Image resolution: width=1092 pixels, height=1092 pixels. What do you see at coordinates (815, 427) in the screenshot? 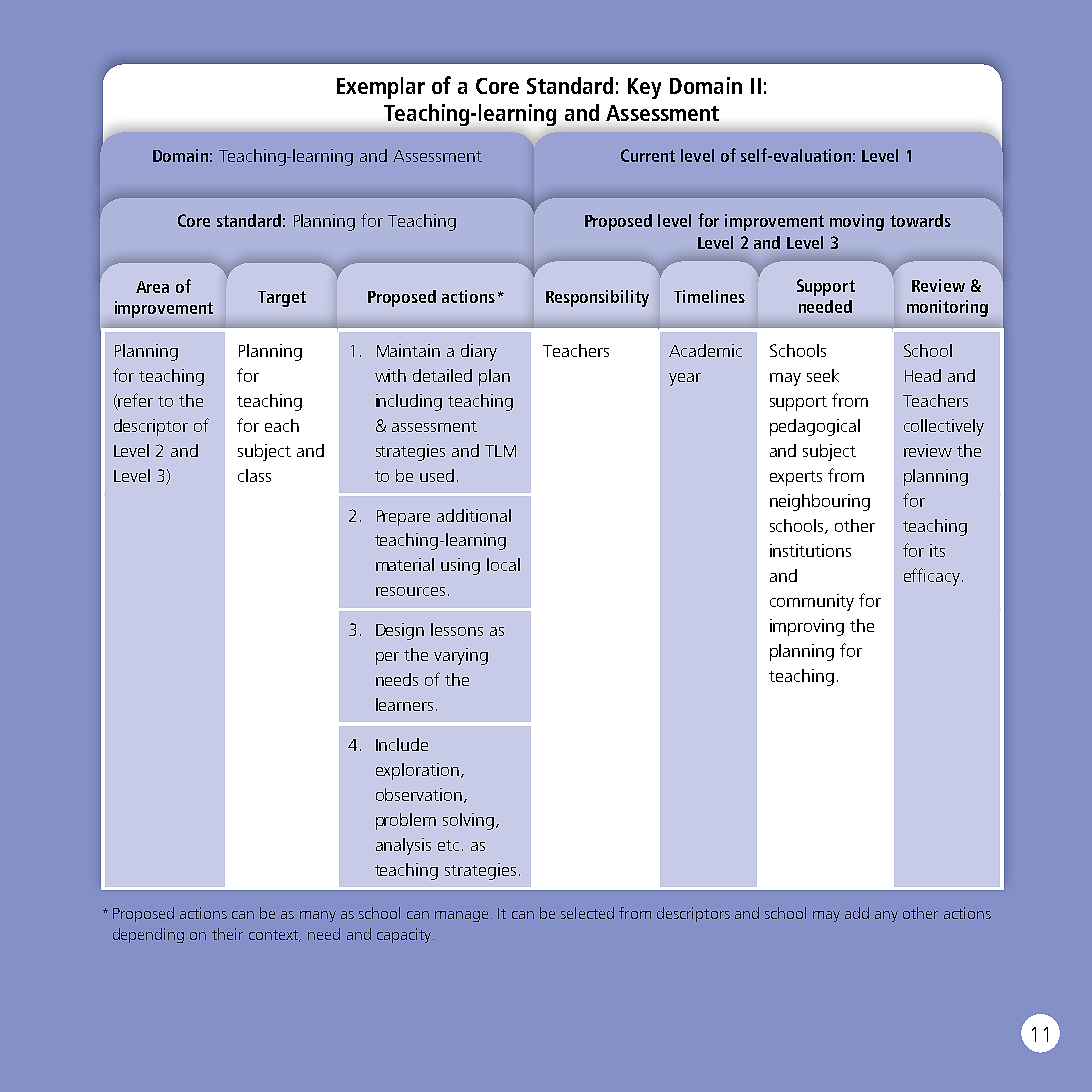
I see `pedagogical` at bounding box center [815, 427].
